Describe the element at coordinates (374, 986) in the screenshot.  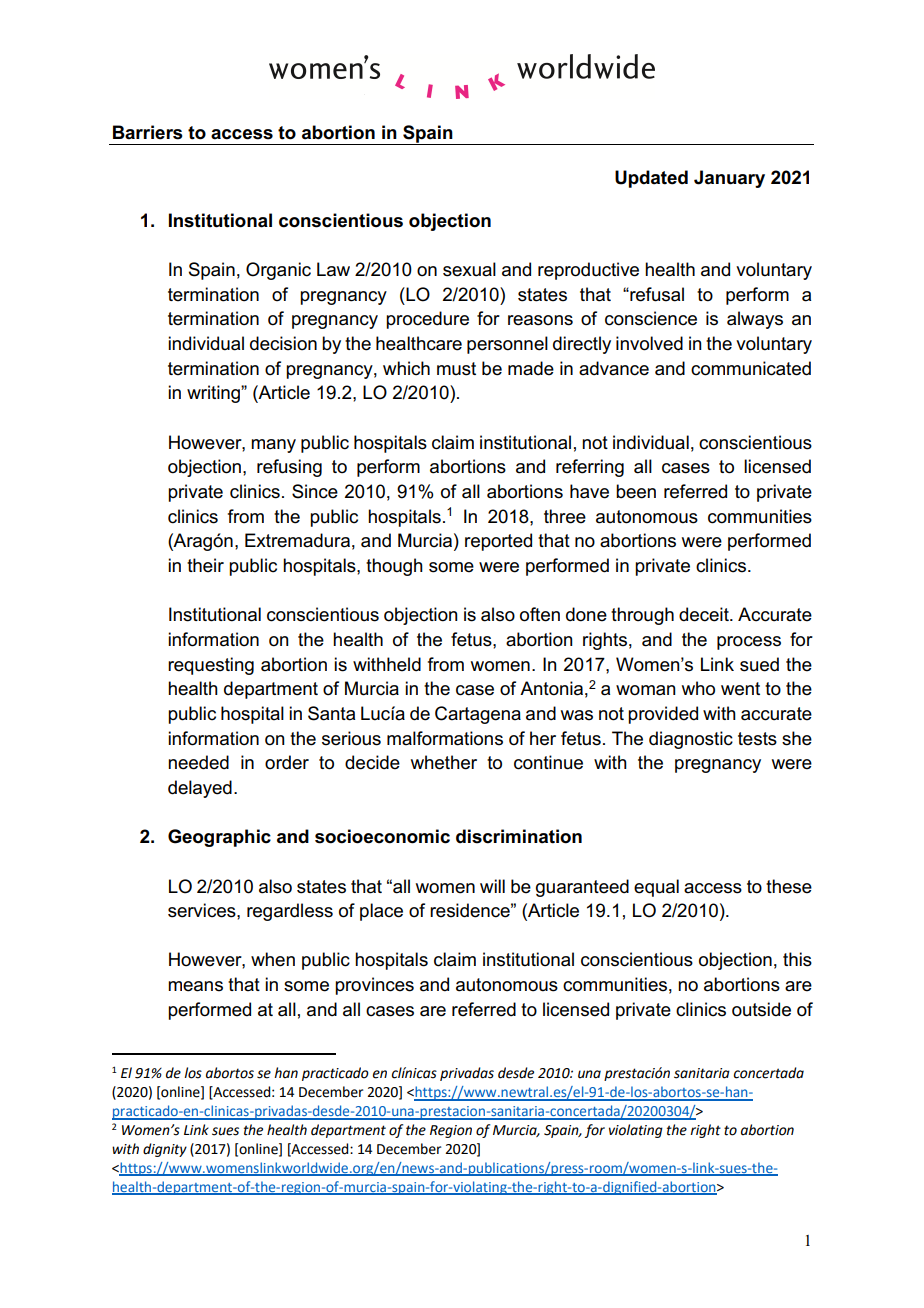
I see `provinces` at that location.
